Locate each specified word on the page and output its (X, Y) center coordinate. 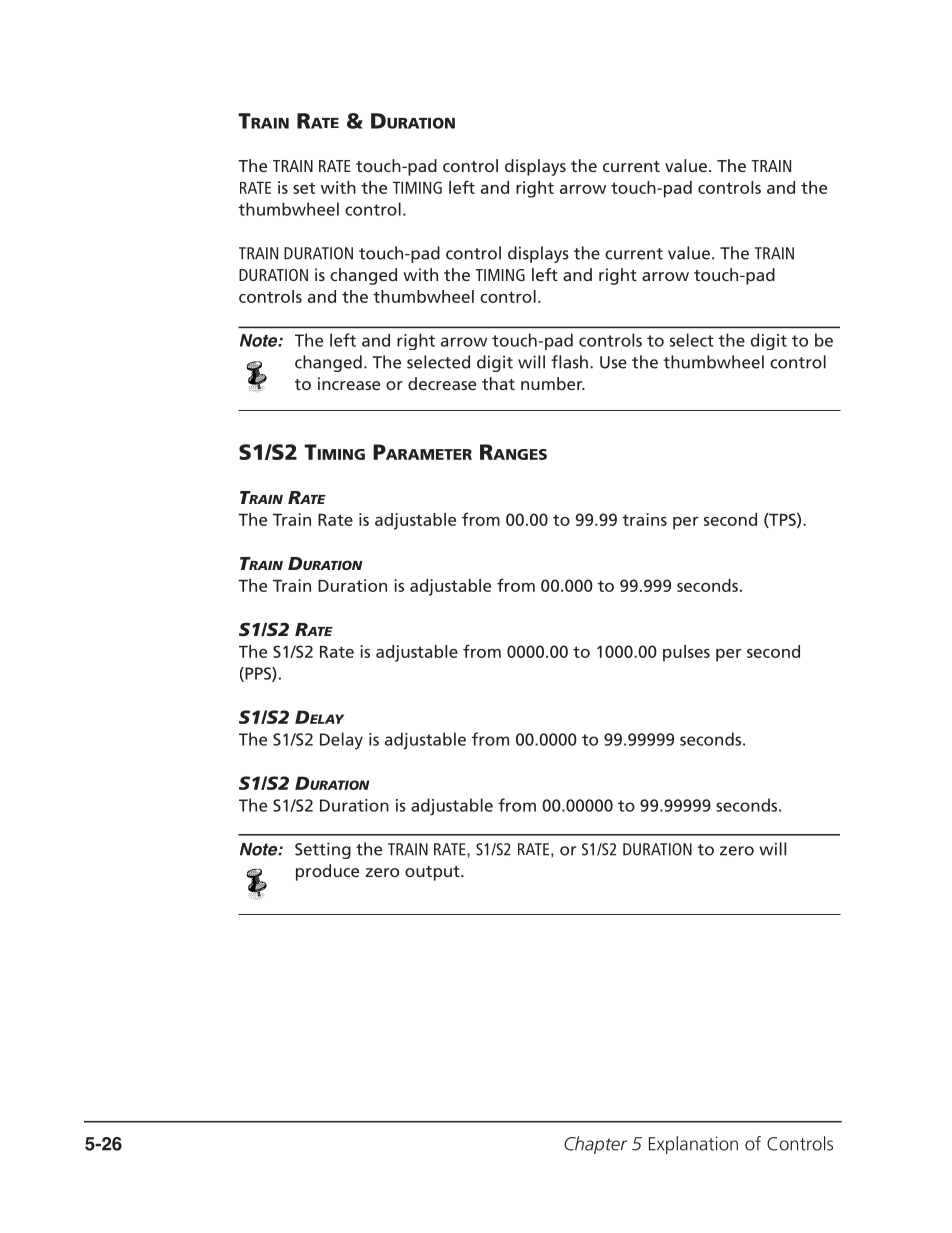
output (433, 873)
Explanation (693, 1145)
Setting (323, 850)
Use (613, 362)
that (498, 383)
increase (349, 383)
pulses (686, 653)
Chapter (595, 1145)
